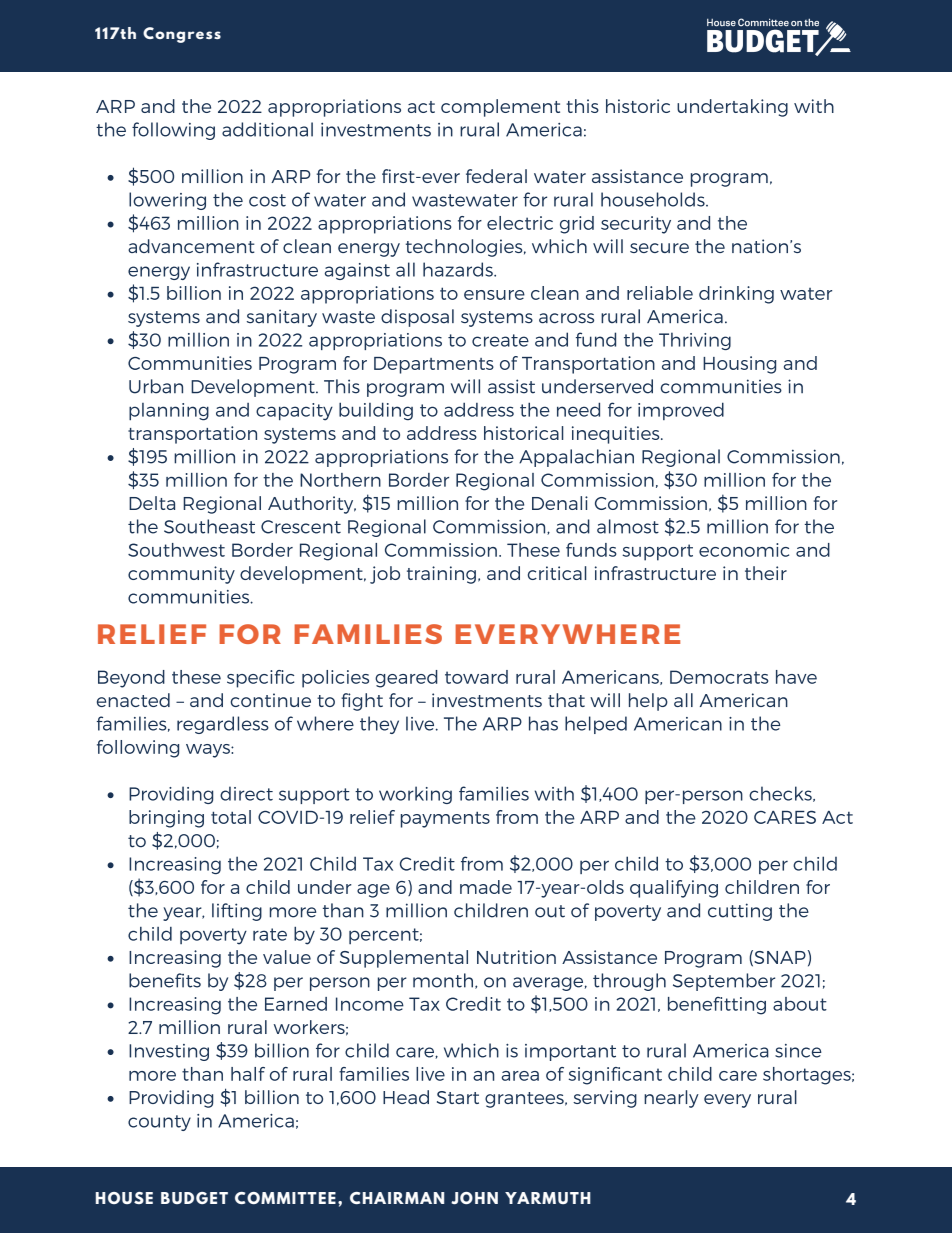 This image has width=952, height=1233. What do you see at coordinates (500, 108) in the image?
I see `complement` at bounding box center [500, 108].
